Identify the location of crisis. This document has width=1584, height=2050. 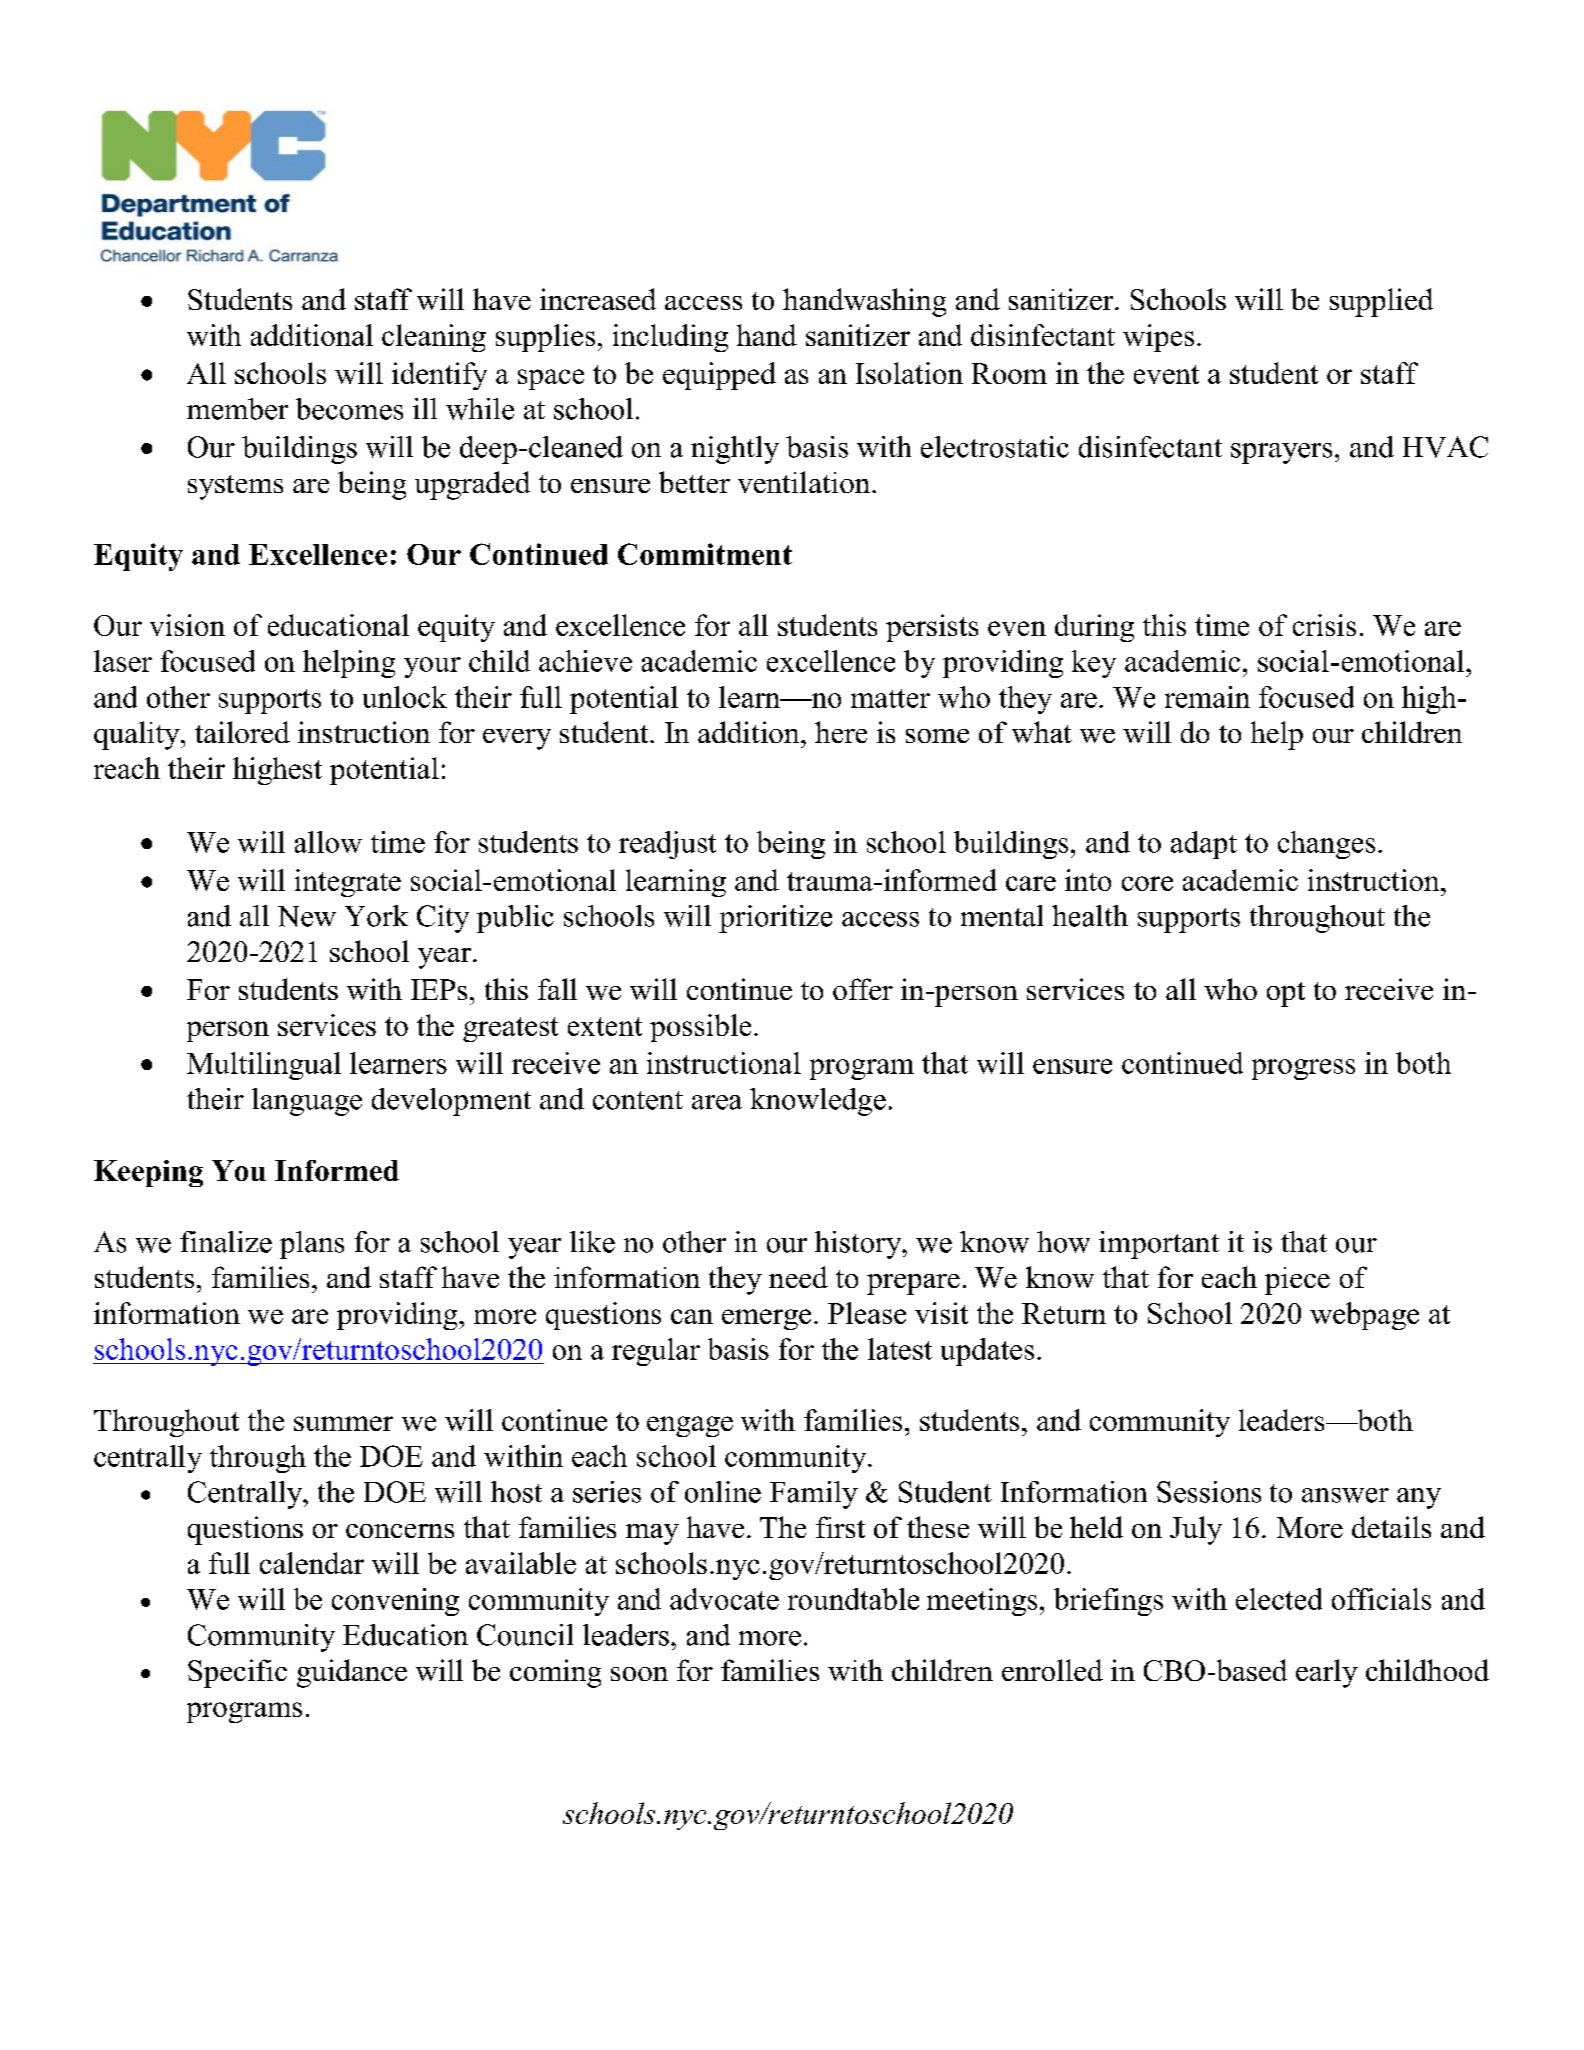
(1324, 625).
